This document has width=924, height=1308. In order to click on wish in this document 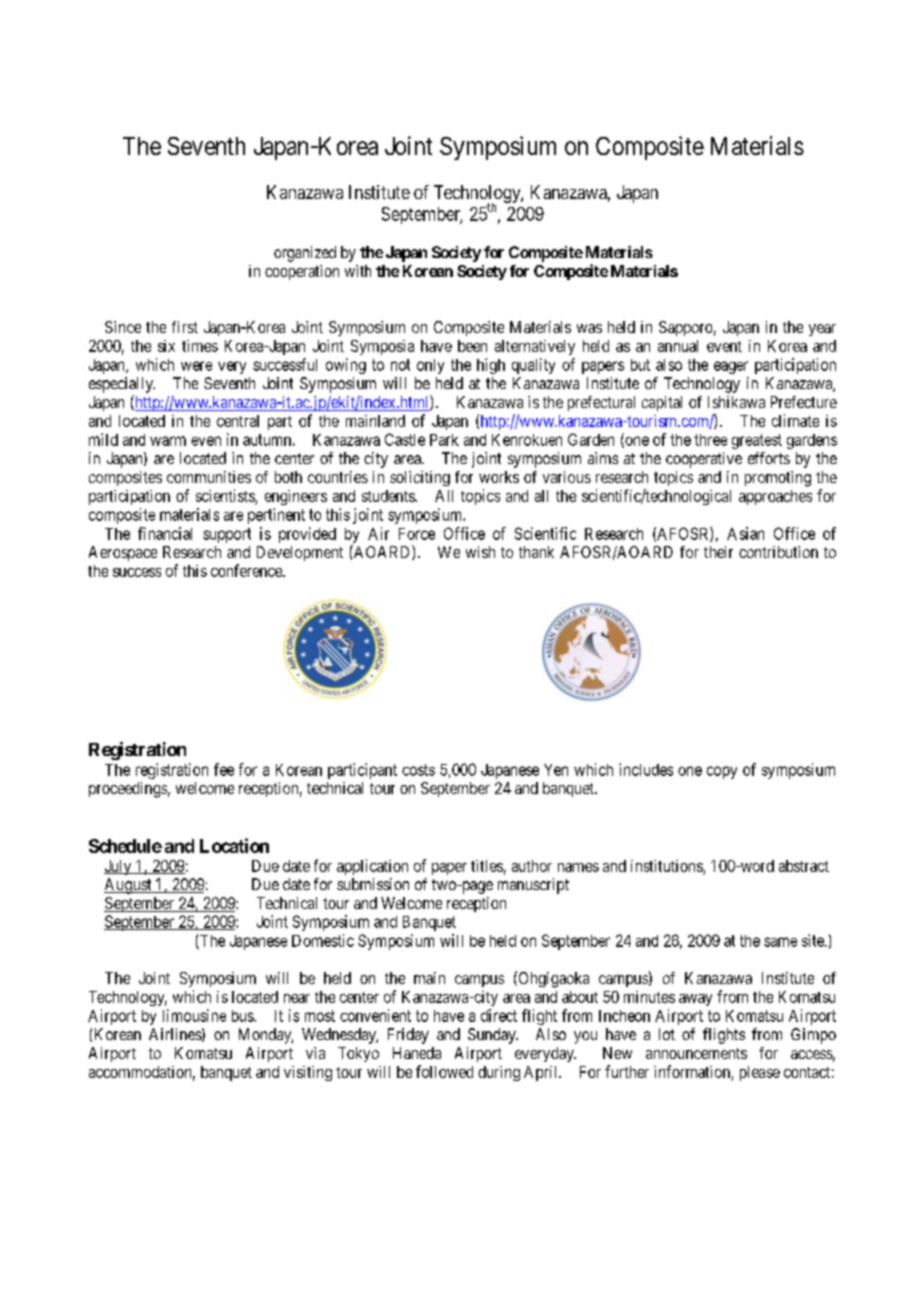, I will do `click(480, 552)`.
